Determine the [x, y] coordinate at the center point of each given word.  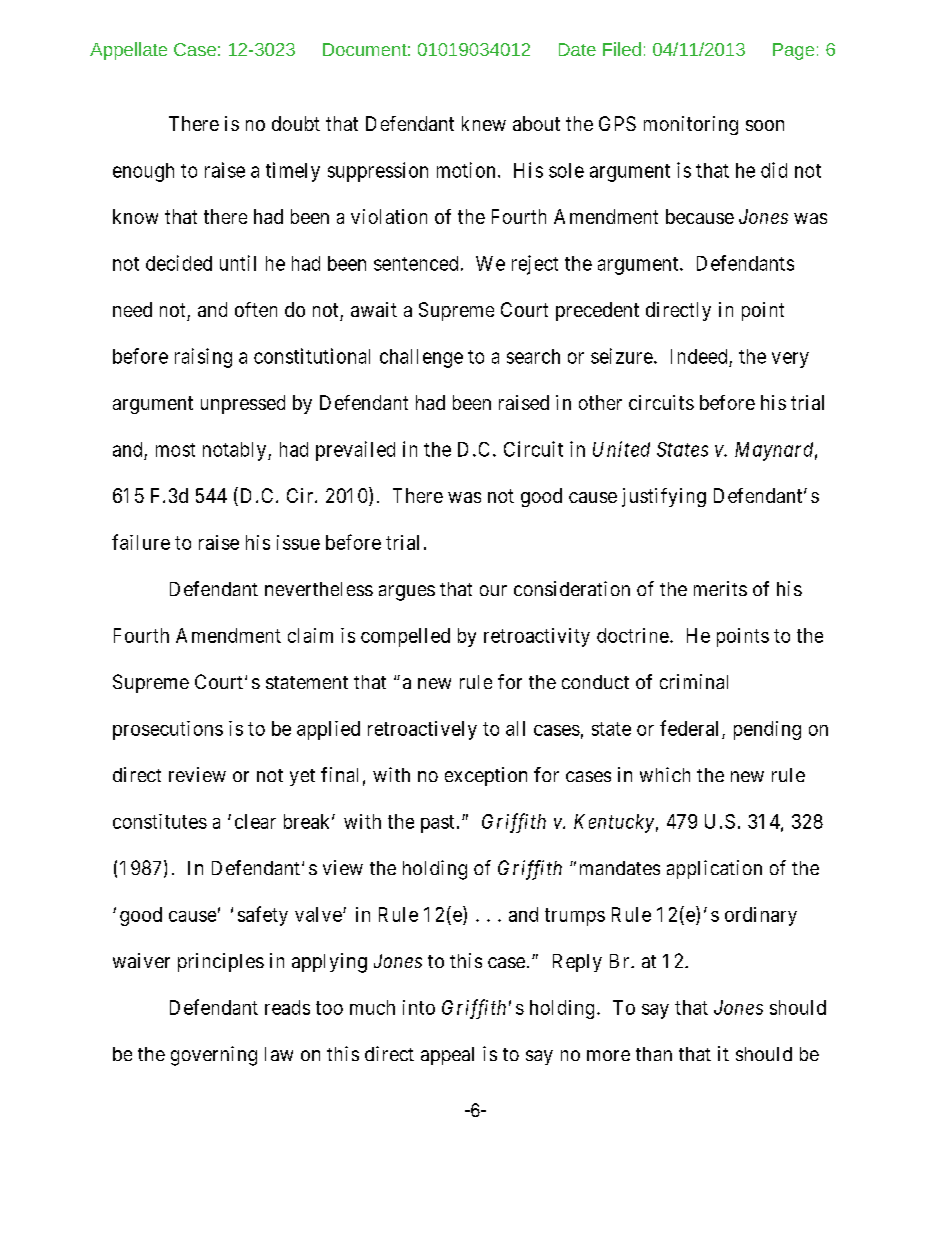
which [665, 774]
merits [720, 588]
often [256, 309]
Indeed [699, 356]
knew [484, 123]
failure [141, 542]
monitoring [691, 125]
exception [486, 776]
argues [407, 593]
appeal [447, 1056]
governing [214, 1056]
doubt [296, 123]
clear [255, 821]
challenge [421, 358]
